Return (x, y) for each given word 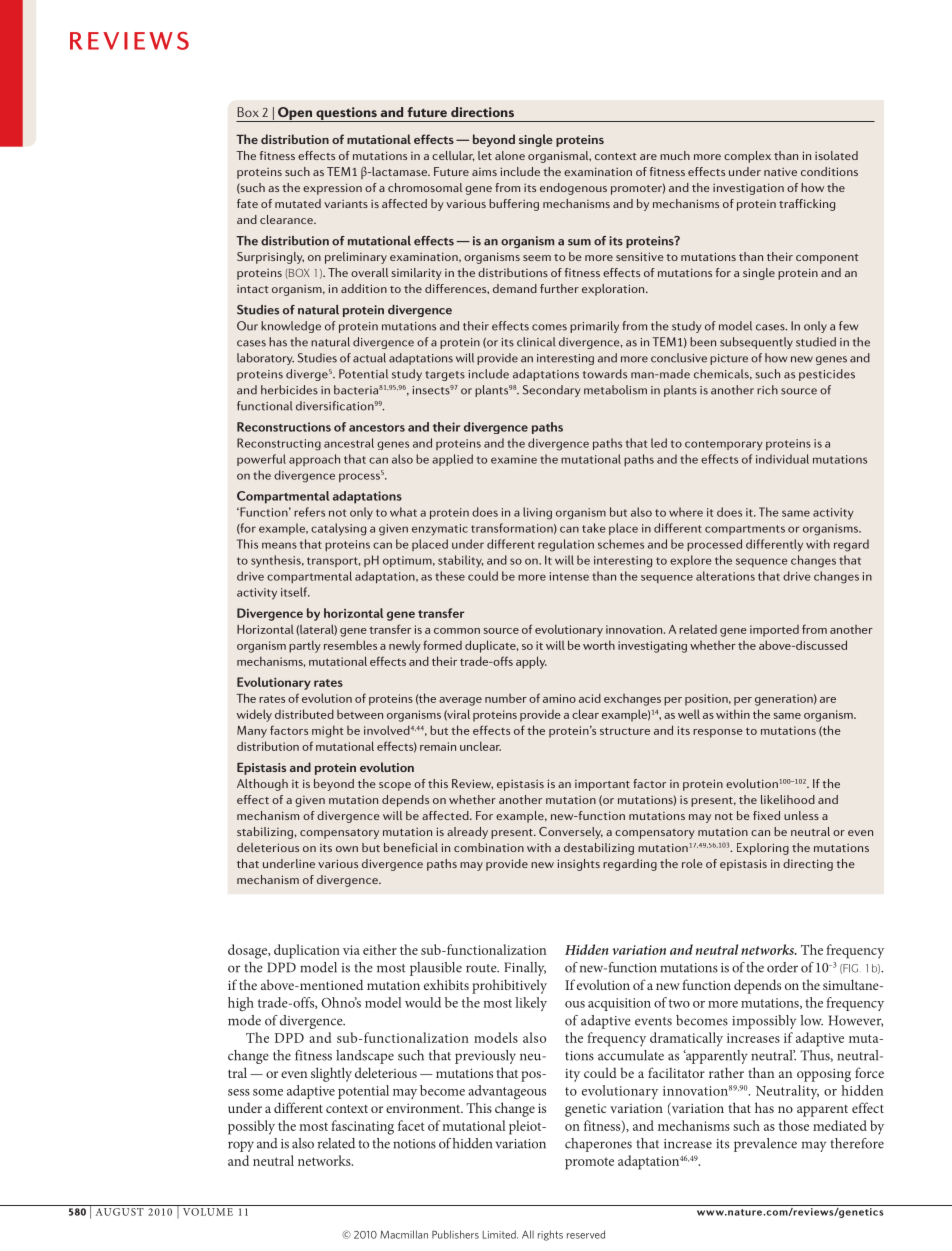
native (780, 171)
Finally (525, 969)
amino (559, 698)
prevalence (765, 1145)
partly (305, 646)
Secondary (551, 391)
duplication (307, 951)
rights (550, 1235)
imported (774, 631)
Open (295, 114)
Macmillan (404, 1234)
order (782, 967)
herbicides (289, 390)
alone (510, 155)
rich (767, 390)
